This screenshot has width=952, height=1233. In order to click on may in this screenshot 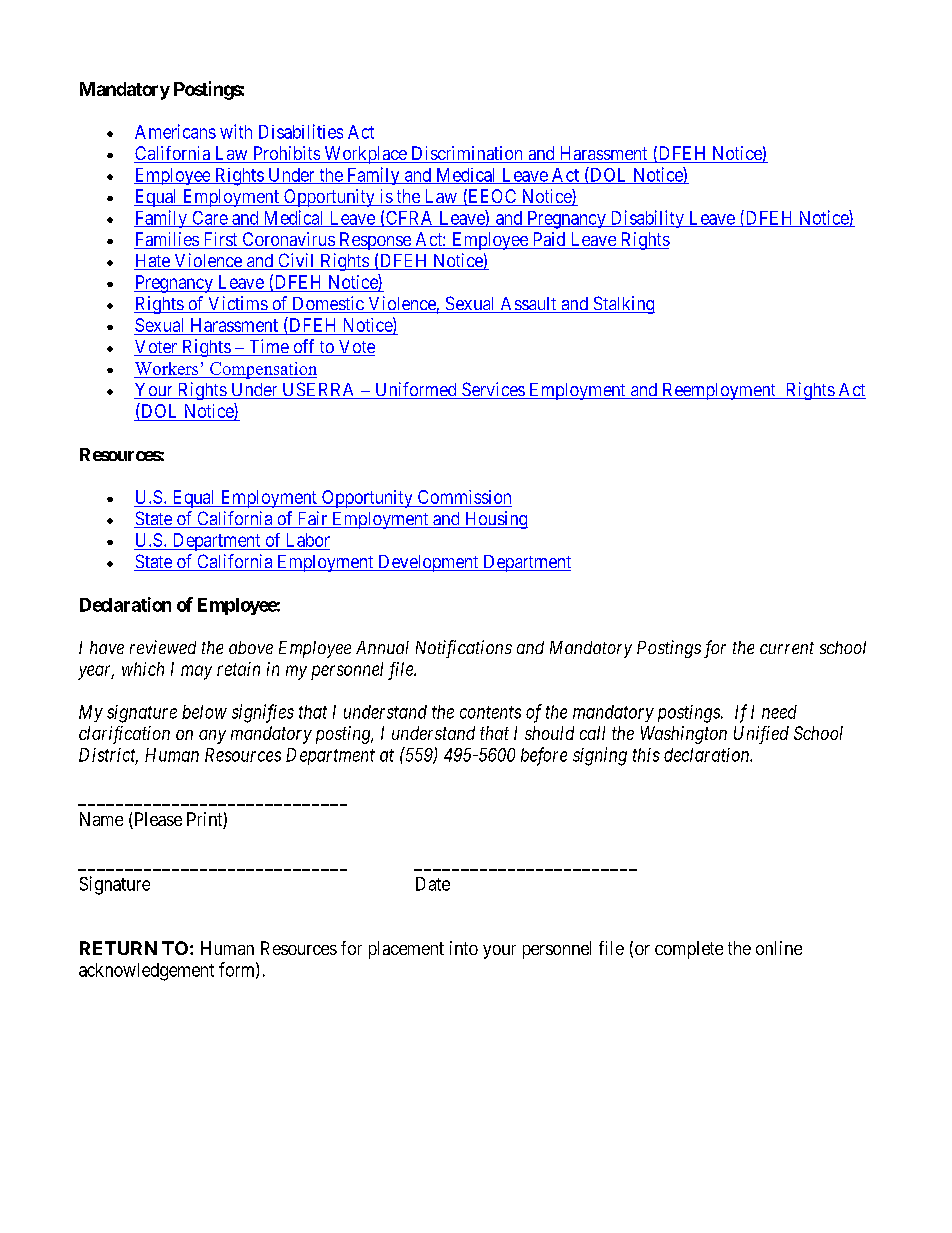, I will do `click(196, 672)`.
